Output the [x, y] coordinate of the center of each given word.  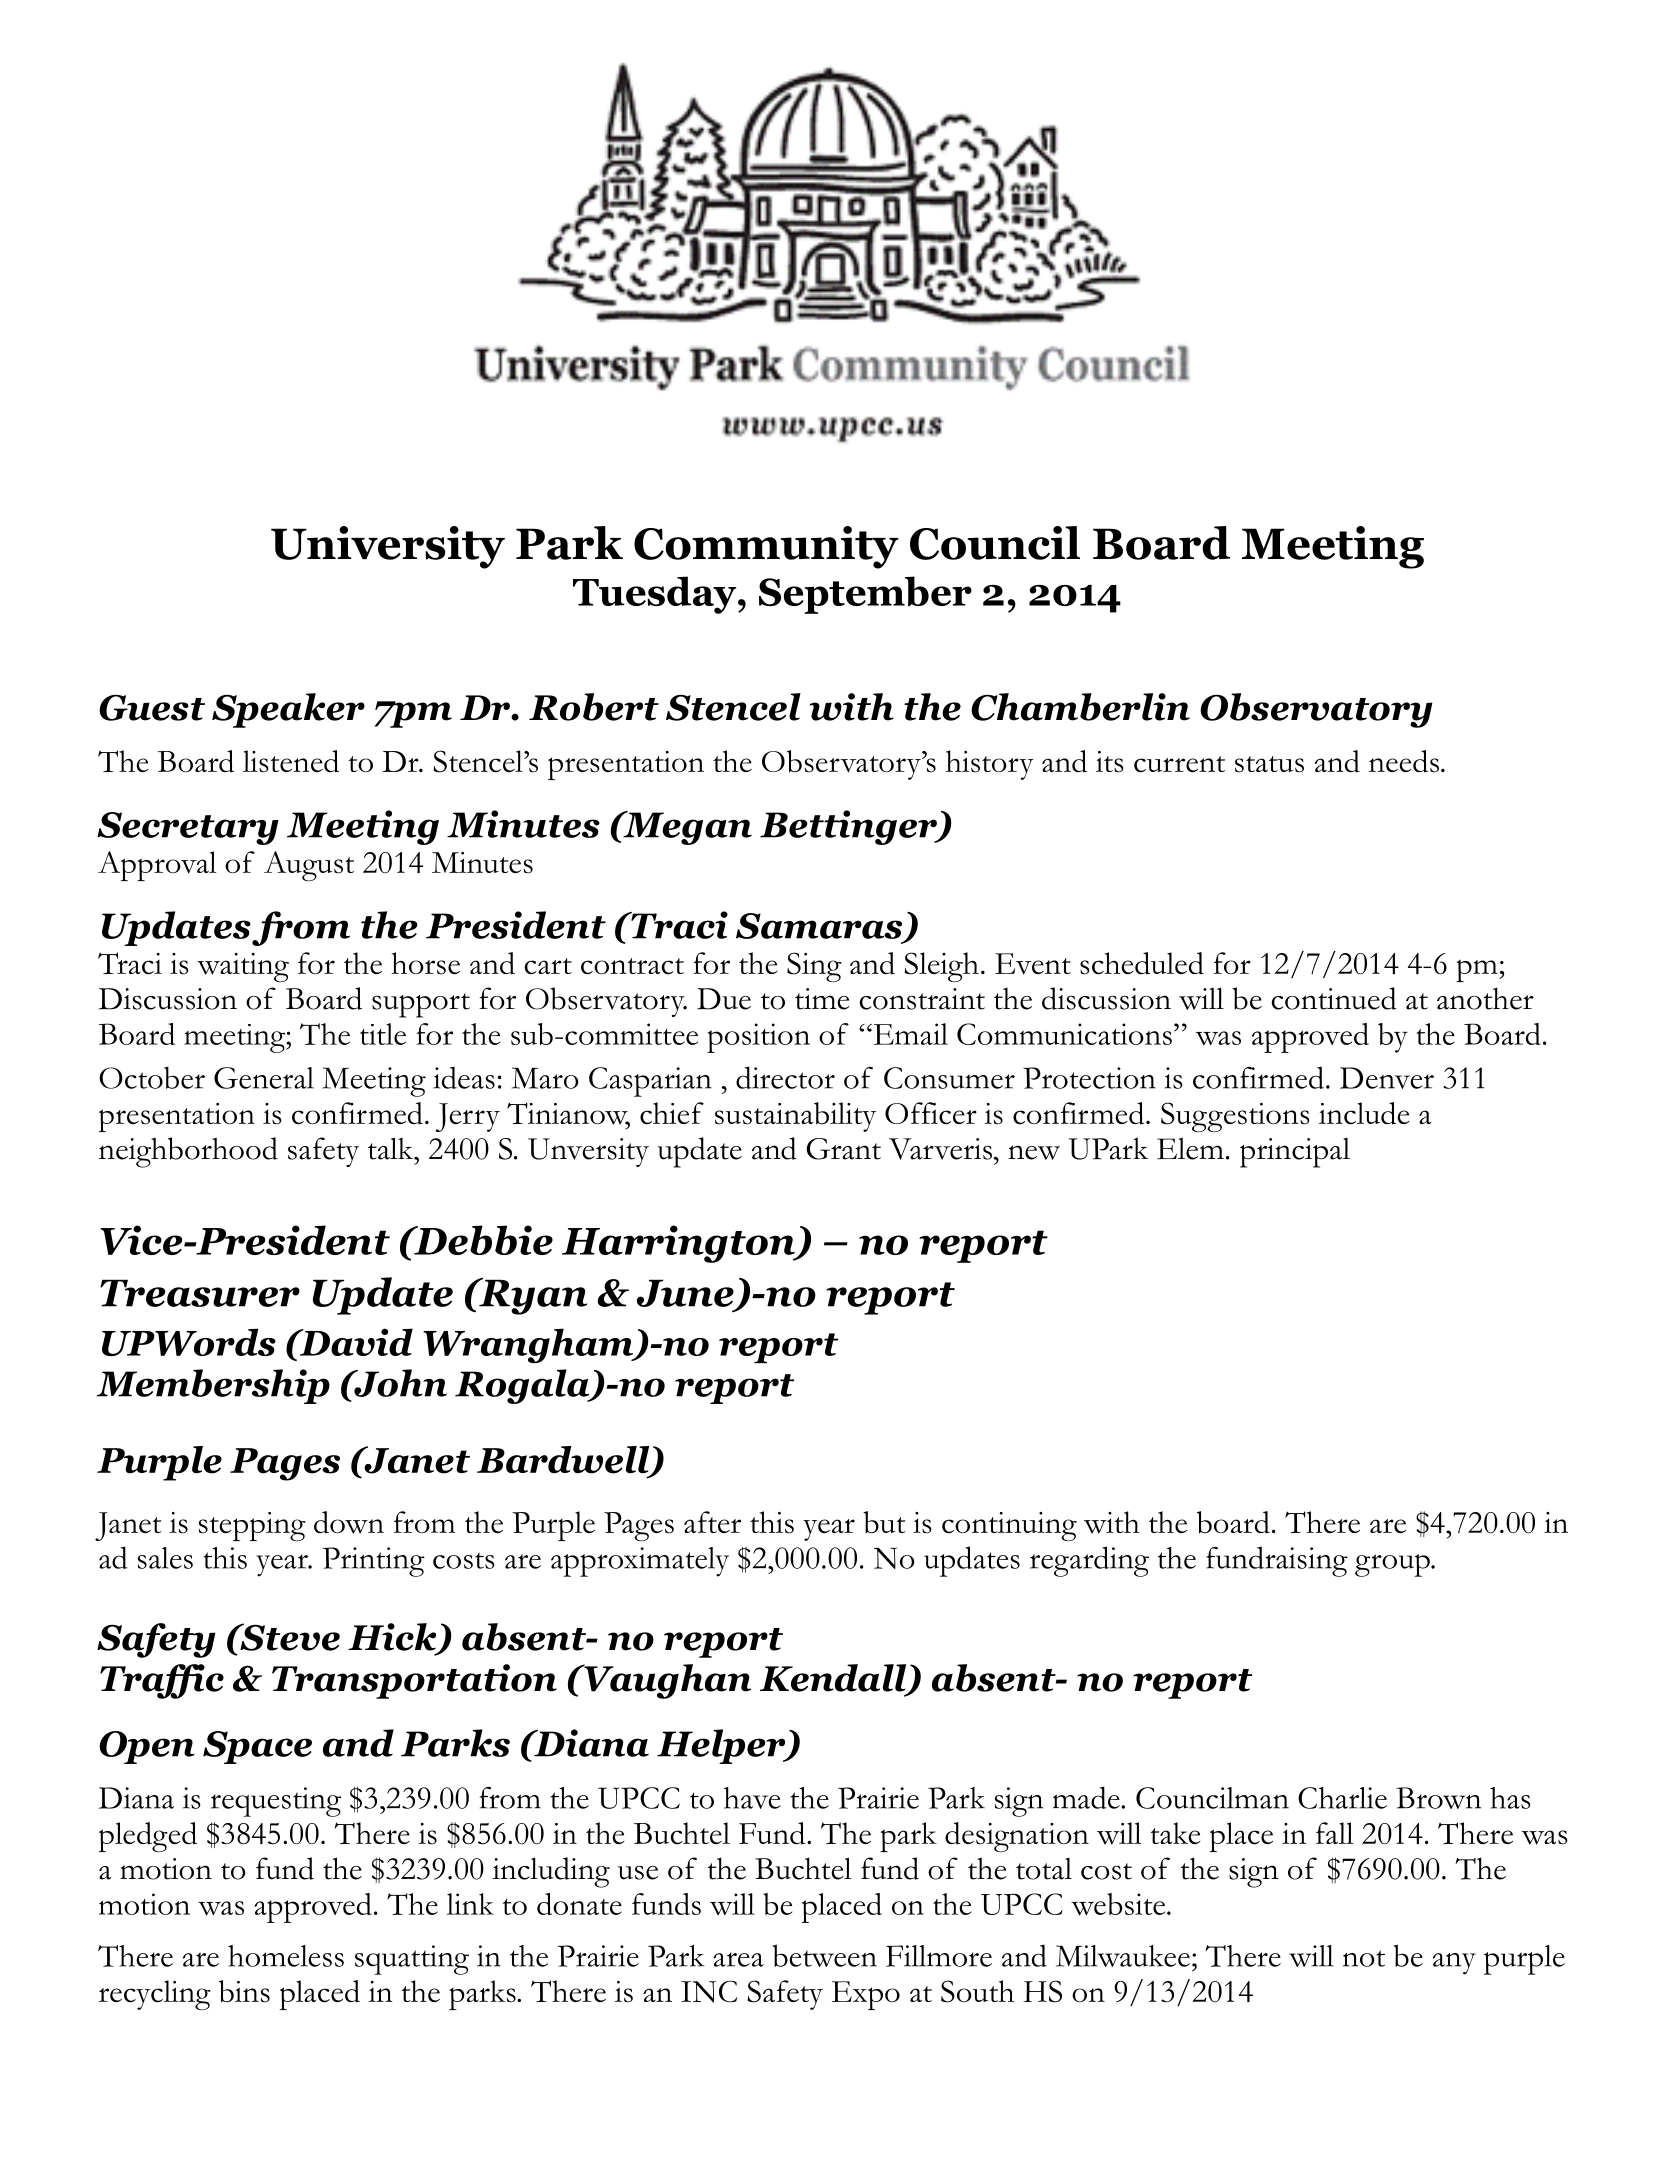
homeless [286, 1956]
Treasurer [200, 1293]
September [865, 595]
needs [1405, 761]
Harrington [679, 1244]
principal [1295, 1153]
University [388, 547]
